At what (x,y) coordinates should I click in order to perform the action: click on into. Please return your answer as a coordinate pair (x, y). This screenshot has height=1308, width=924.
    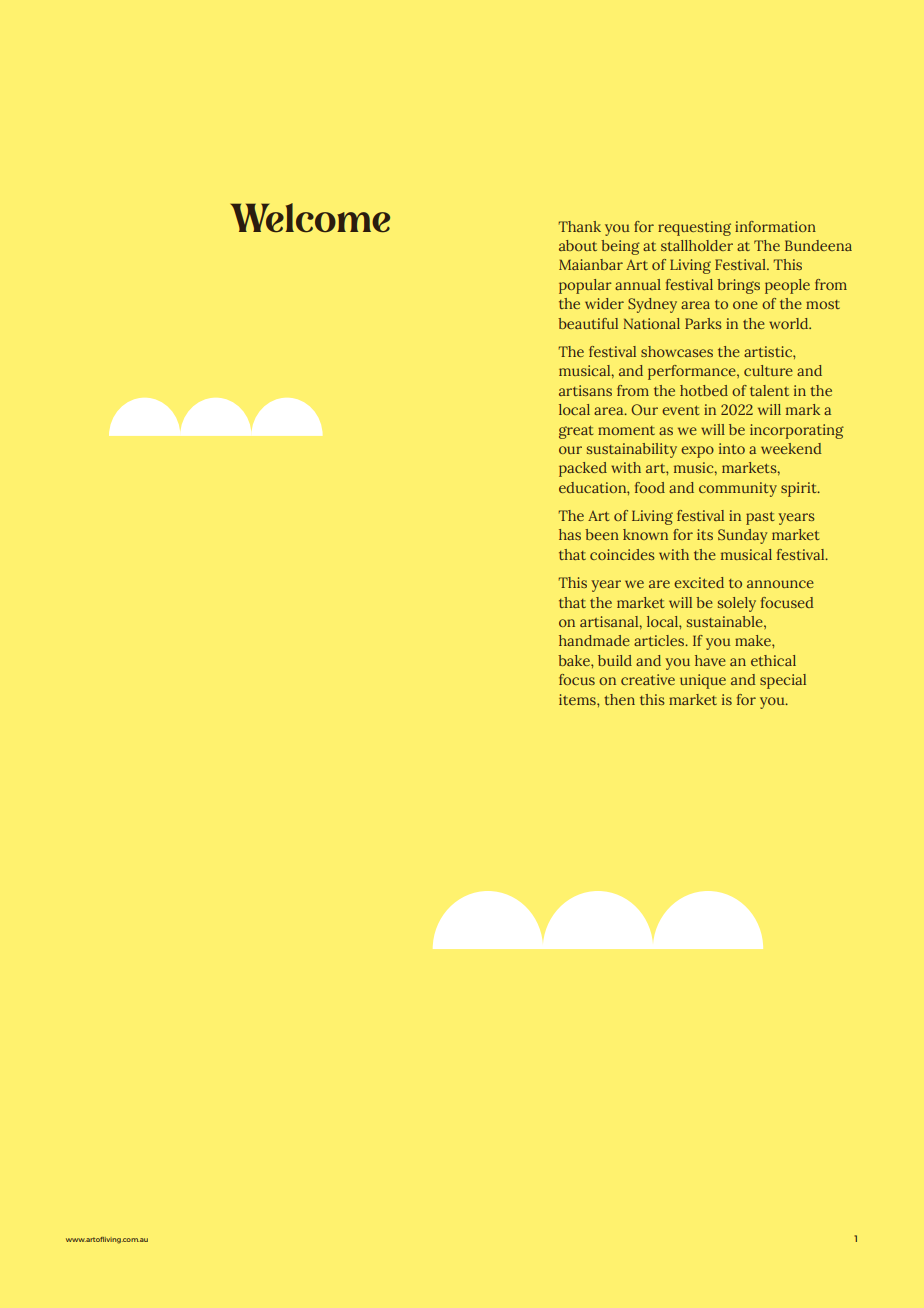
    Looking at the image, I should click on (732, 448).
